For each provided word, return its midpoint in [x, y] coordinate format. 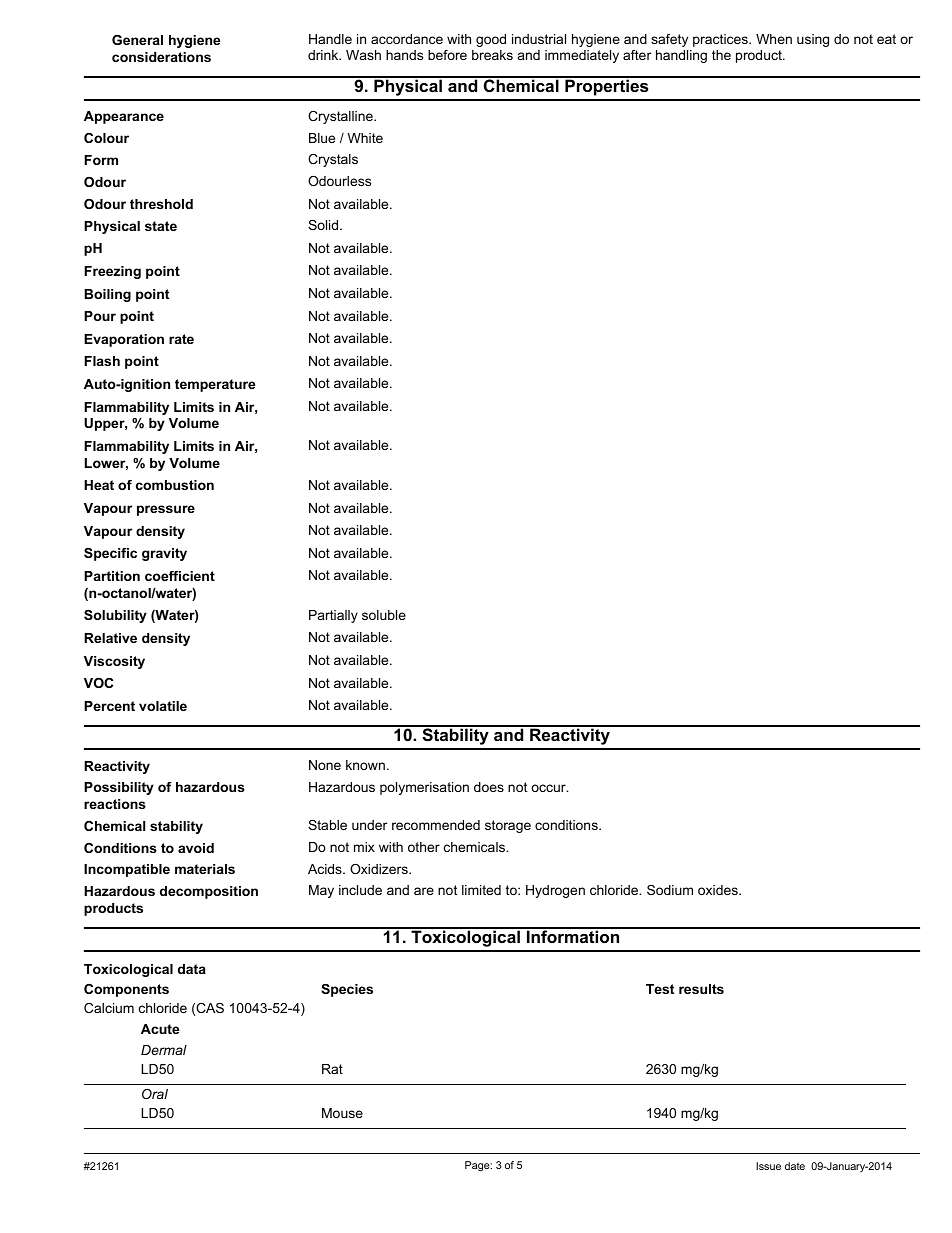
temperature [215, 385]
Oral [155, 1094]
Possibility [119, 788]
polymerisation [424, 788]
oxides [719, 890]
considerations [161, 57]
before [447, 55]
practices [721, 40]
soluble [384, 615]
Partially [333, 616]
